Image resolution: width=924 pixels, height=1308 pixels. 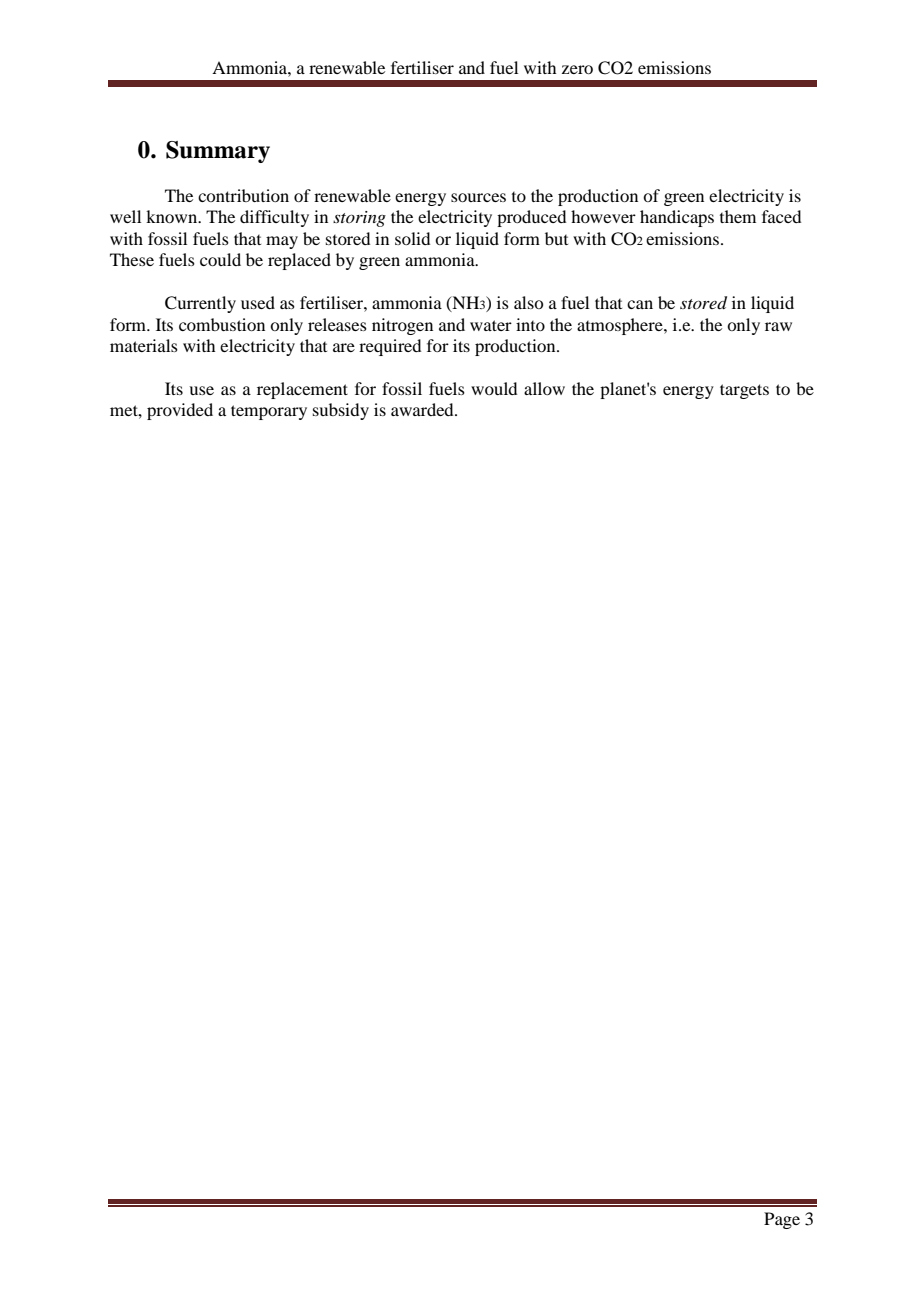 I want to click on Page, so click(x=782, y=1220).
